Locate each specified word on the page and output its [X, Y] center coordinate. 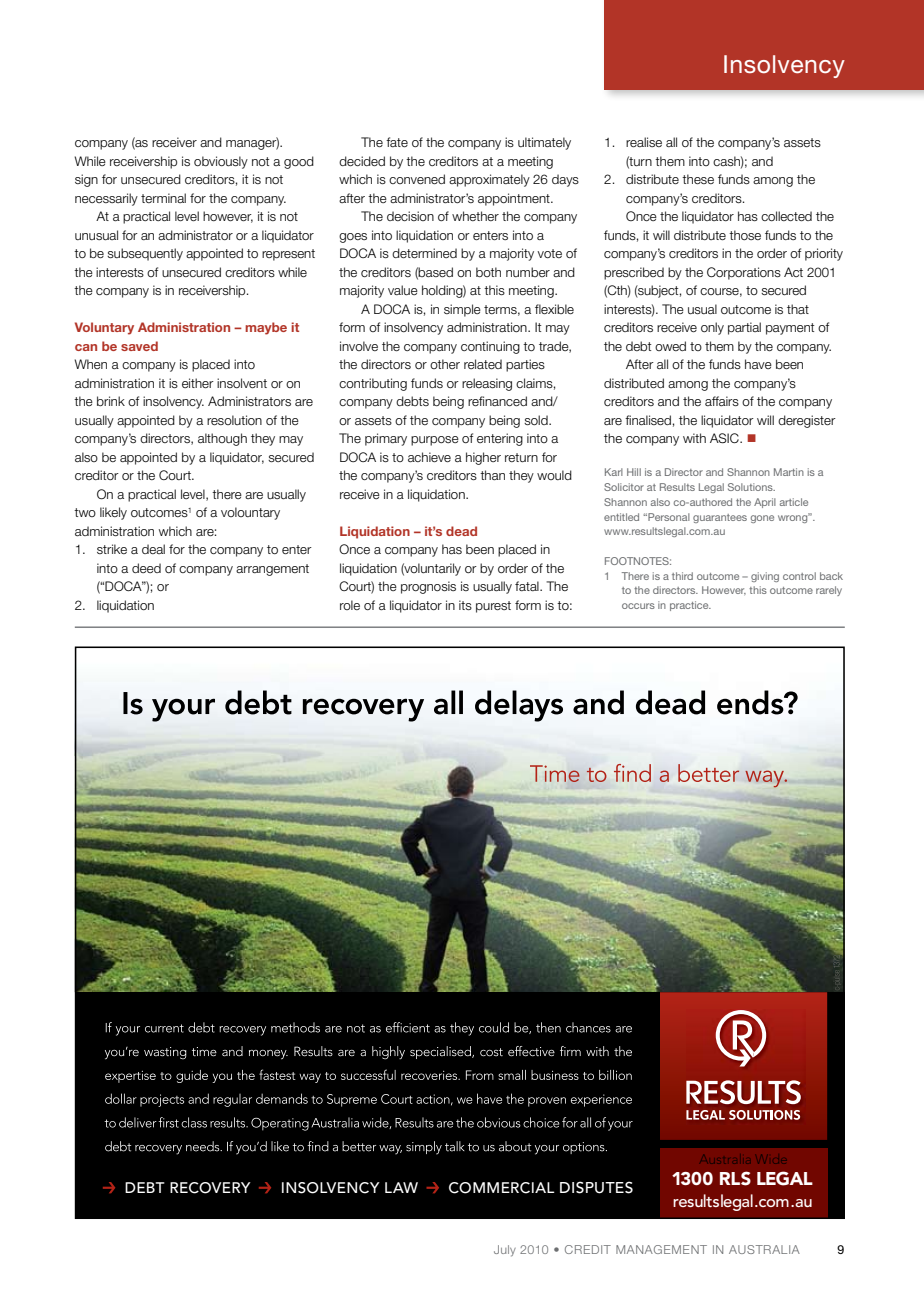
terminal [163, 198]
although [222, 439]
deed [146, 568]
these [698, 179]
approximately [489, 180]
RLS [735, 1178]
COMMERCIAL [502, 1188]
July [505, 1251]
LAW [401, 1187]
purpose [435, 441]
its [465, 605]
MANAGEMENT [661, 1249]
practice [690, 606]
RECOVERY [210, 1188]
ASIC [725, 438]
